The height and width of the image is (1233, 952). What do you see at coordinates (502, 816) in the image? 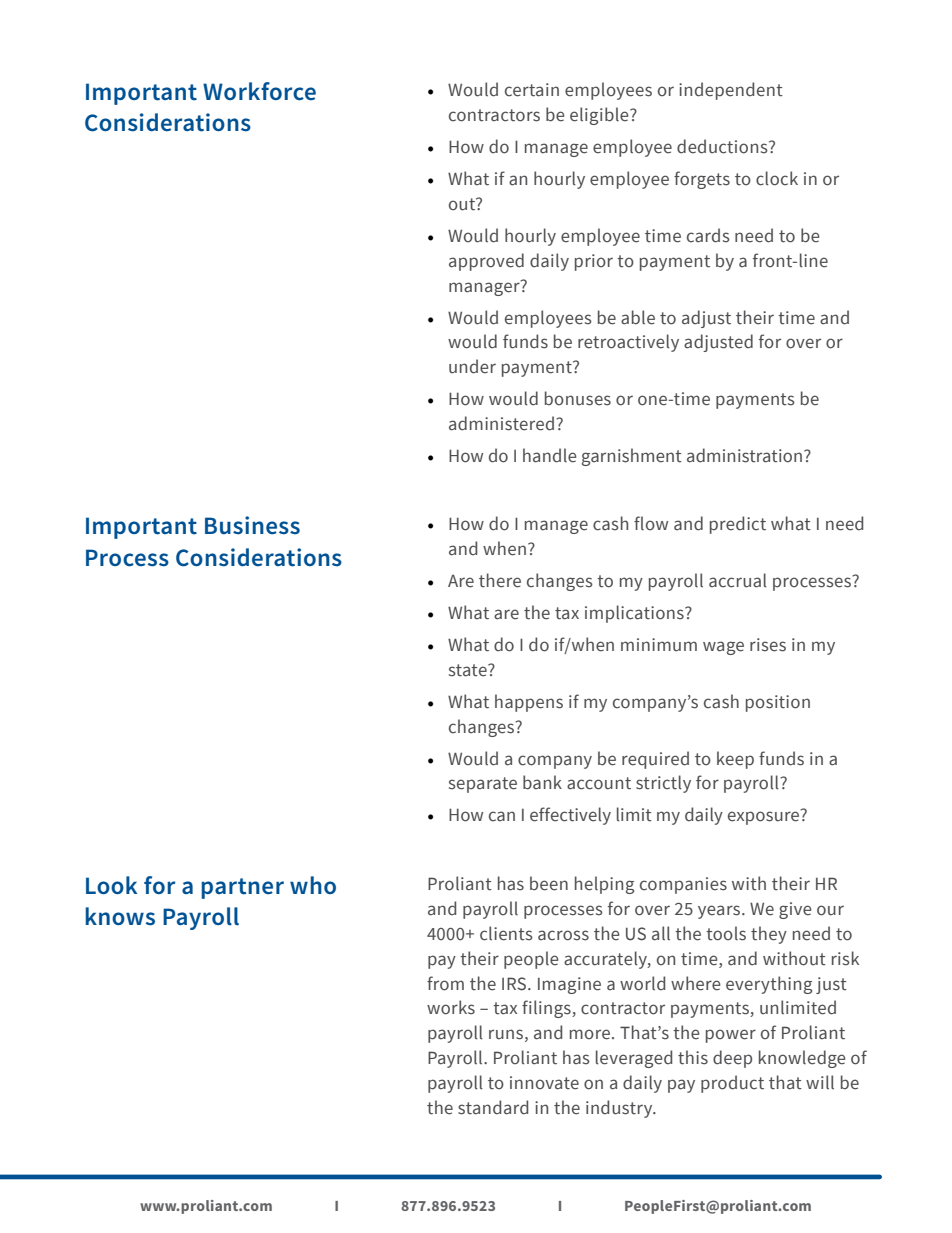
I see `can` at bounding box center [502, 816].
